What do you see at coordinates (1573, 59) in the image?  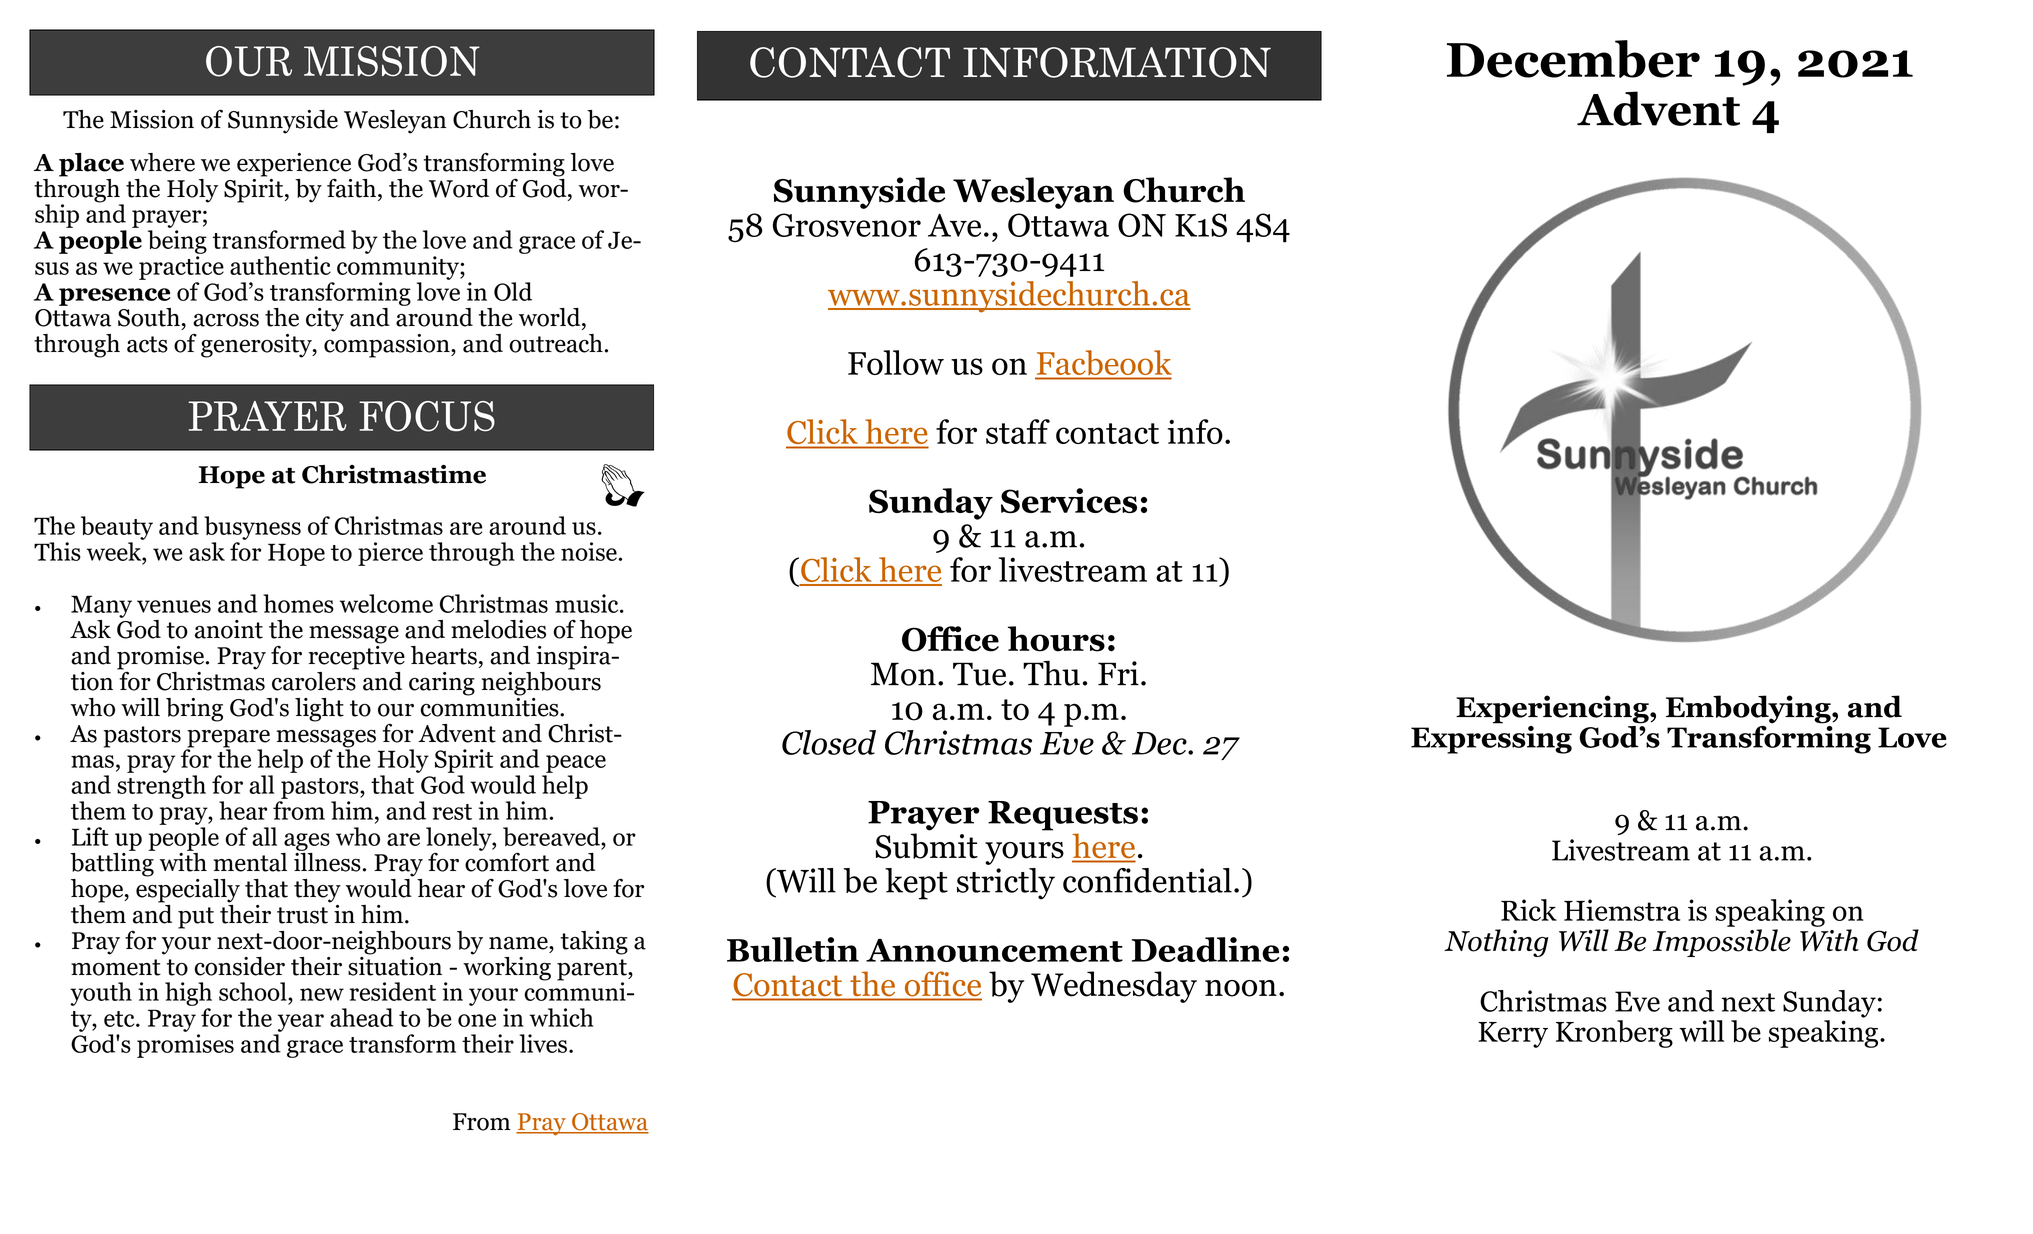 I see `December` at bounding box center [1573, 59].
